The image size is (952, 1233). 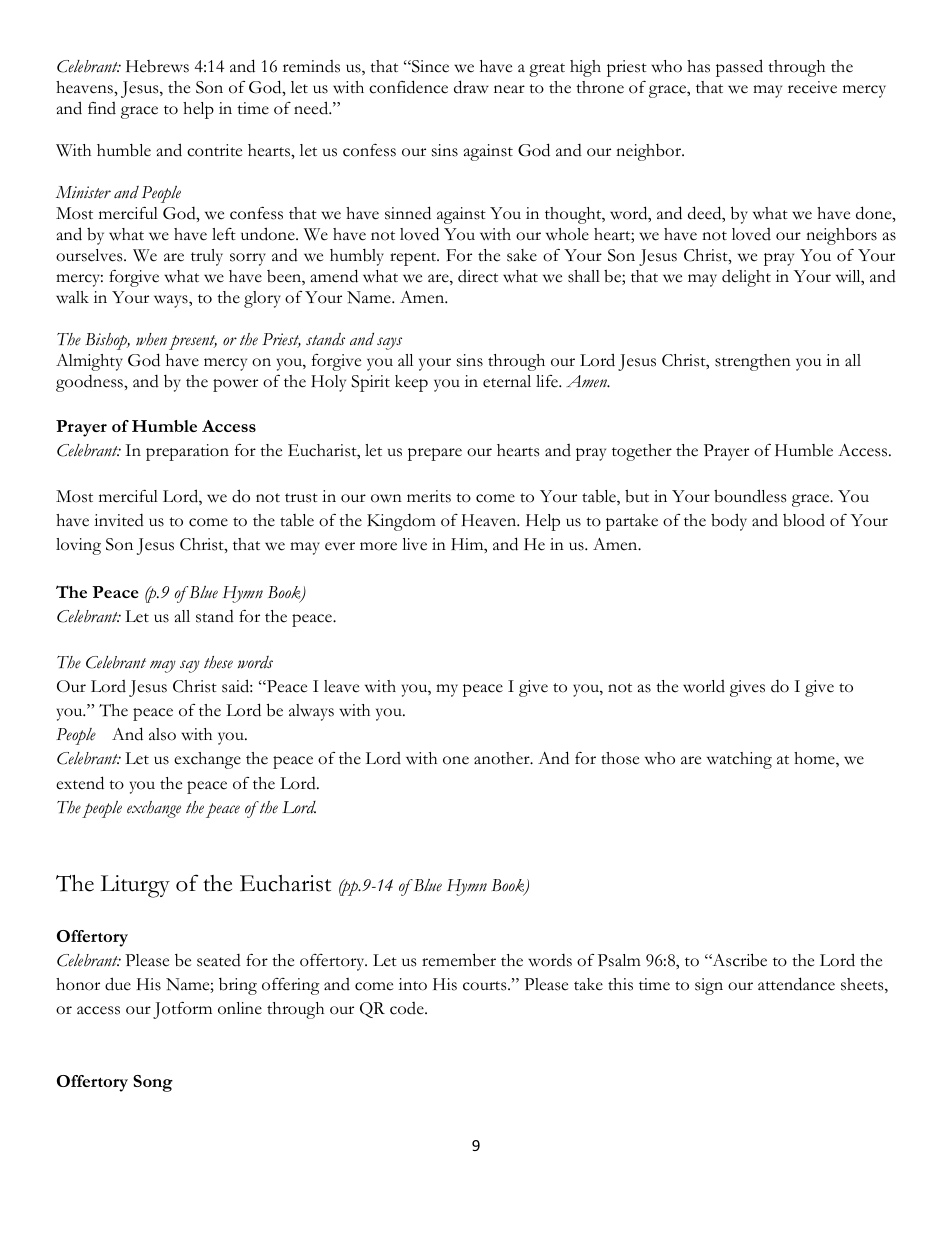 I want to click on remember, so click(x=459, y=960).
